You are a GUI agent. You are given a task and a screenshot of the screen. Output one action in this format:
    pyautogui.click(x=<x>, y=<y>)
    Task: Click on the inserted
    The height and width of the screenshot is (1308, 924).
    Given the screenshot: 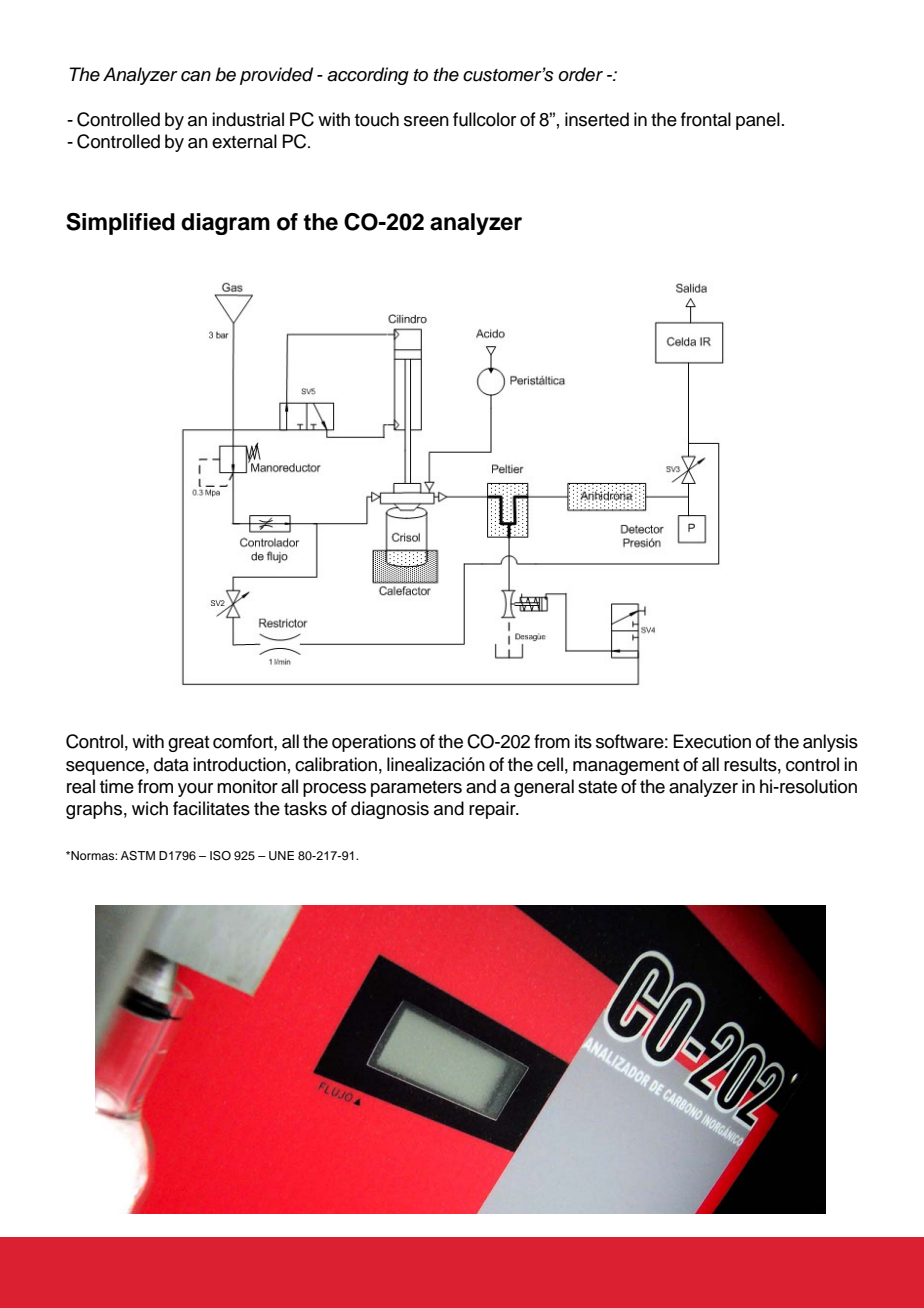 What is the action you would take?
    pyautogui.click(x=597, y=119)
